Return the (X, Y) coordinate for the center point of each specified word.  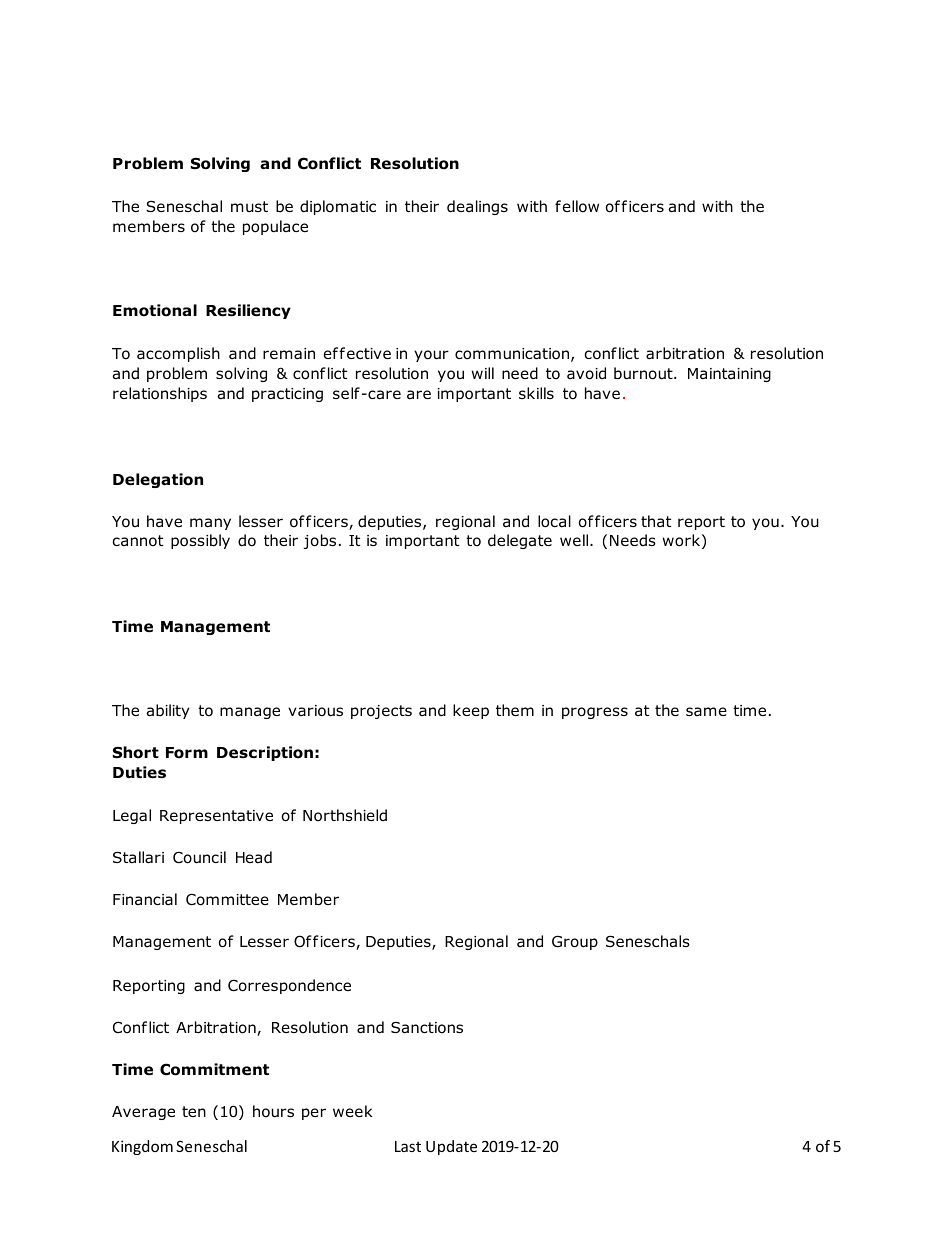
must (249, 206)
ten (194, 1111)
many (210, 524)
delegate (520, 541)
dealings (477, 207)
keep (471, 711)
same (706, 711)
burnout (644, 373)
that (656, 521)
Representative (216, 817)
